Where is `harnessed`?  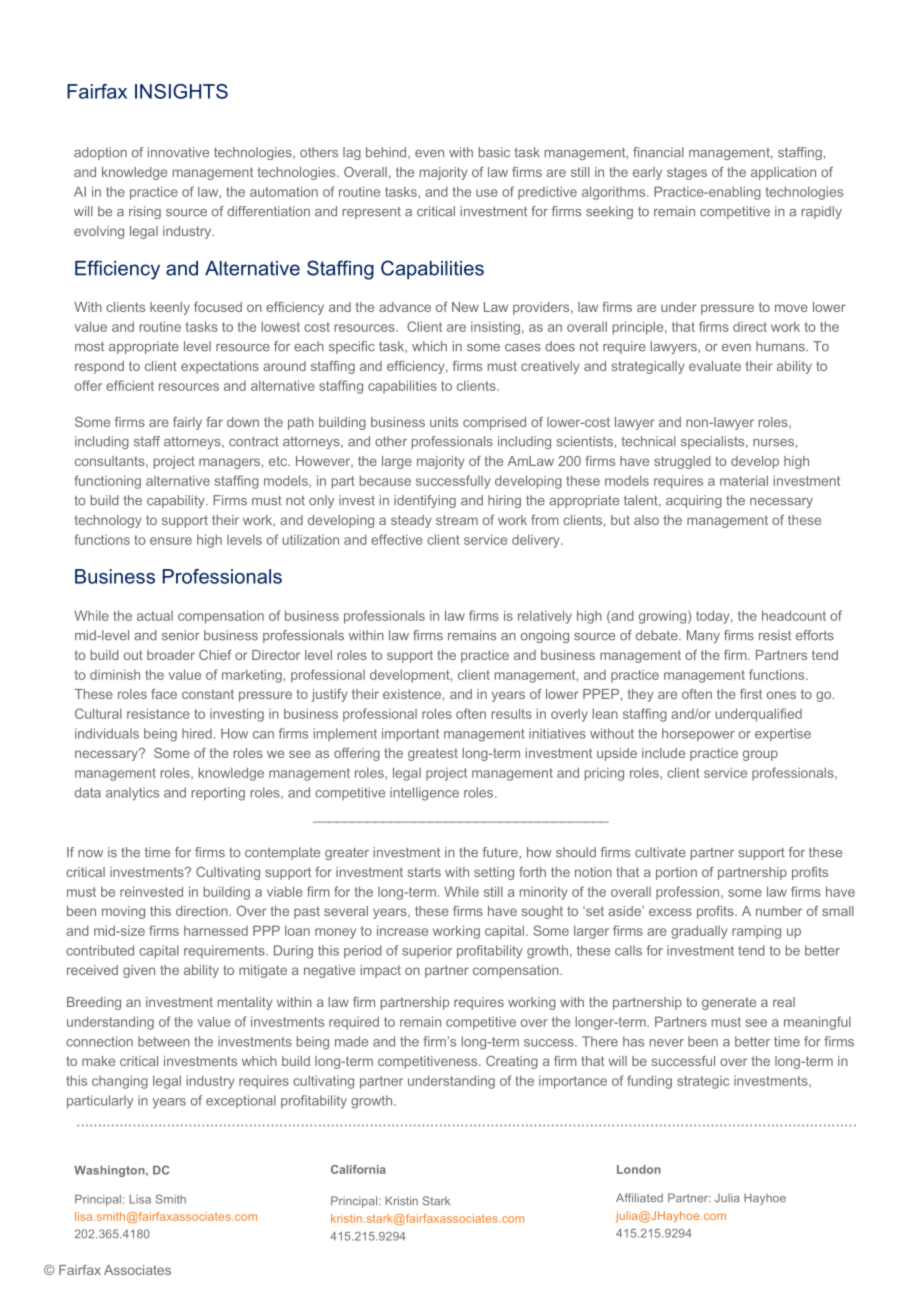 harnessed is located at coordinates (216, 931).
